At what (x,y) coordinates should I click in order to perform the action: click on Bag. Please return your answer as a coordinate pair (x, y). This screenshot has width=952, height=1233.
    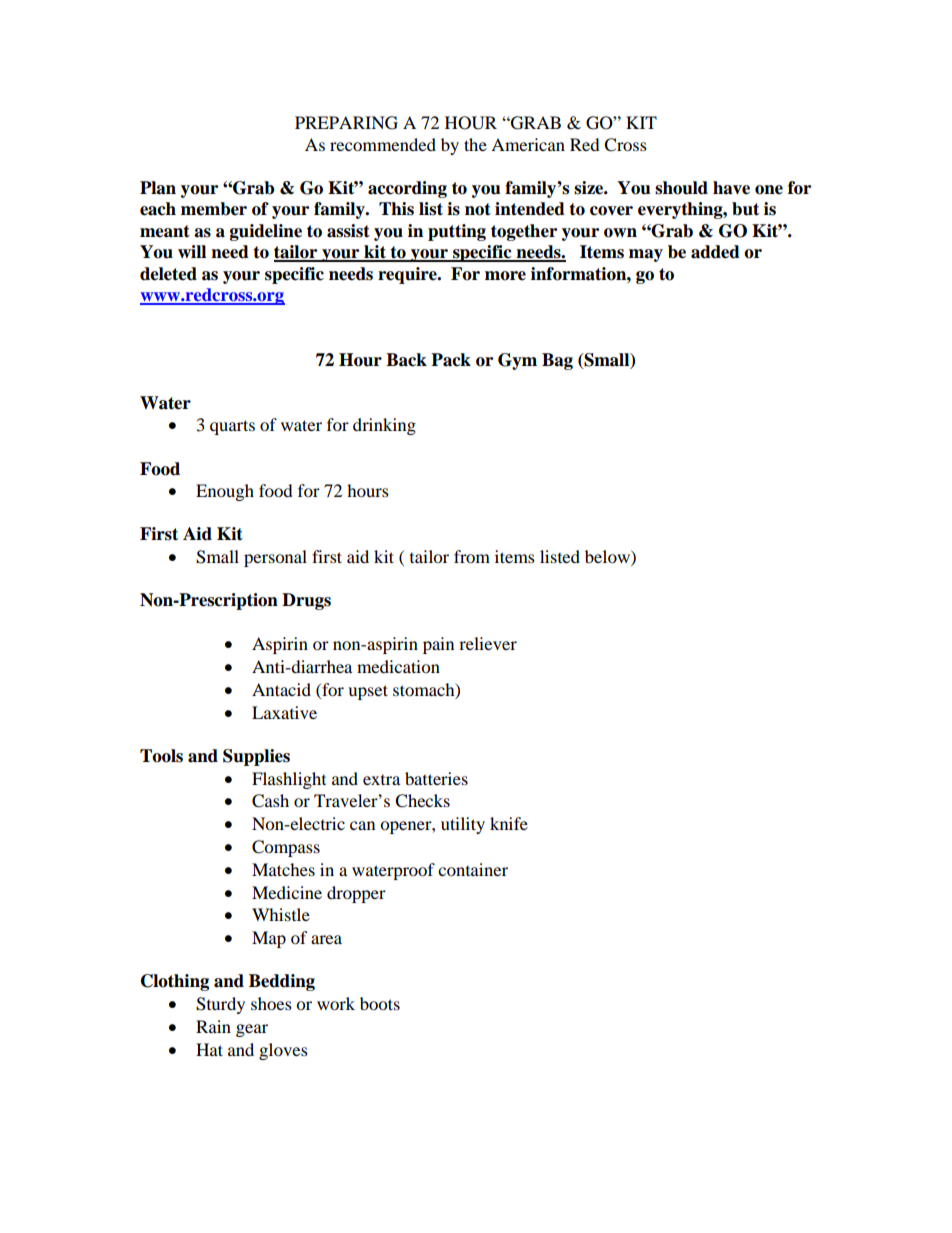
    Looking at the image, I should click on (557, 361).
